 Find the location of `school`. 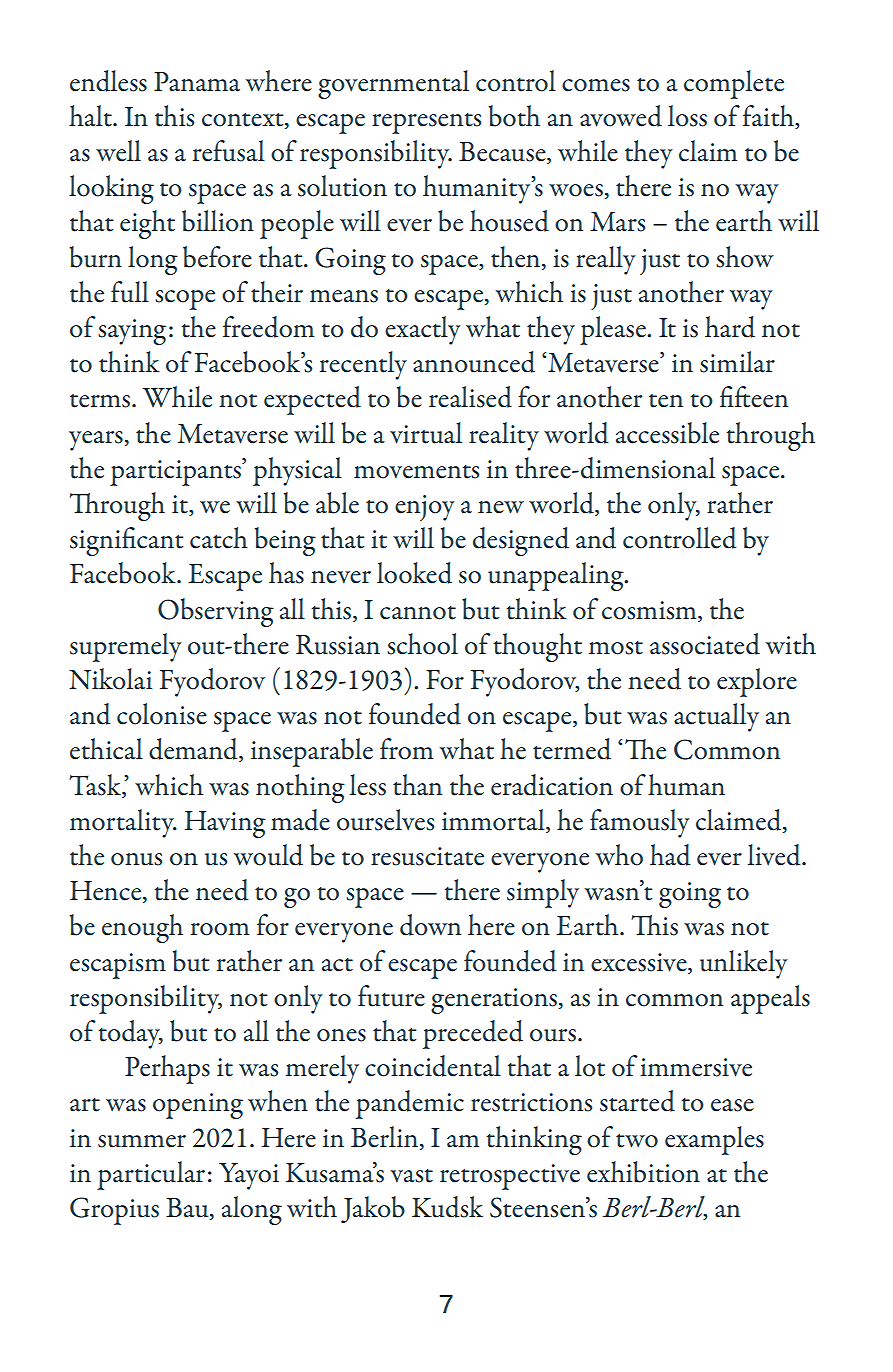

school is located at coordinates (422, 644).
